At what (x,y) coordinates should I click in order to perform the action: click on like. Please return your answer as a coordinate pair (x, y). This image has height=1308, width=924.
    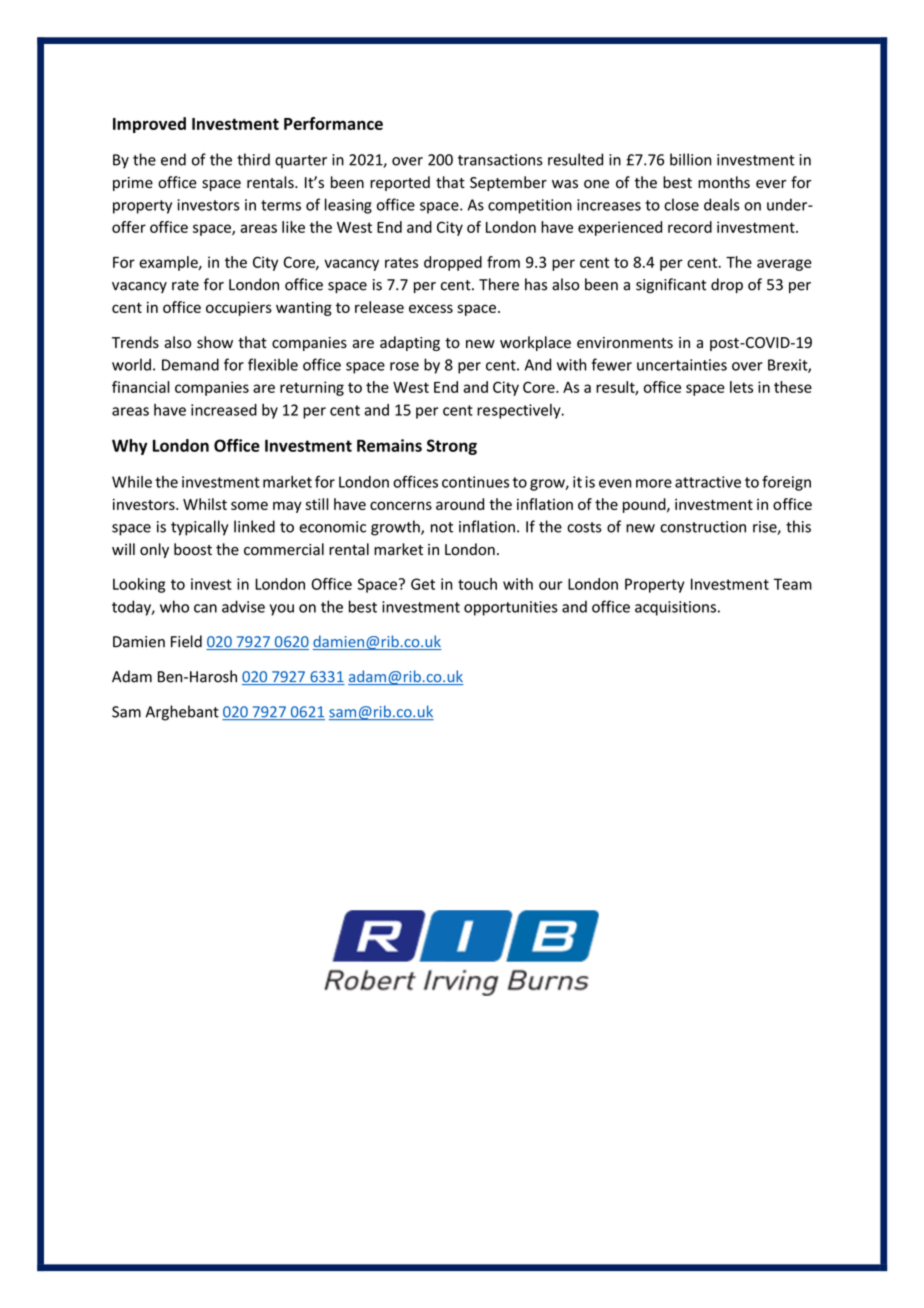
    Looking at the image, I should click on (293, 227).
